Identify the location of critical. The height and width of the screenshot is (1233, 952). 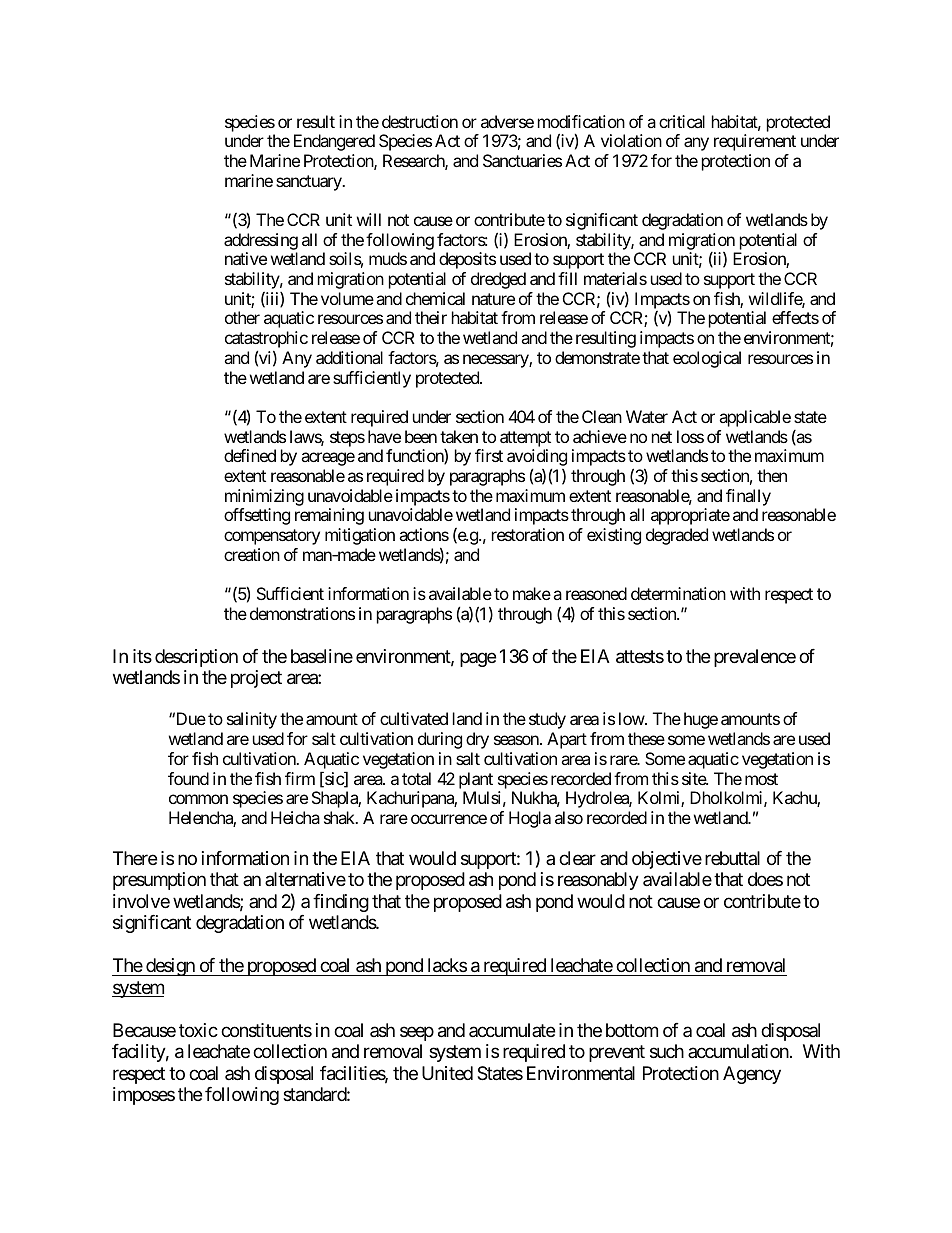
(682, 121).
